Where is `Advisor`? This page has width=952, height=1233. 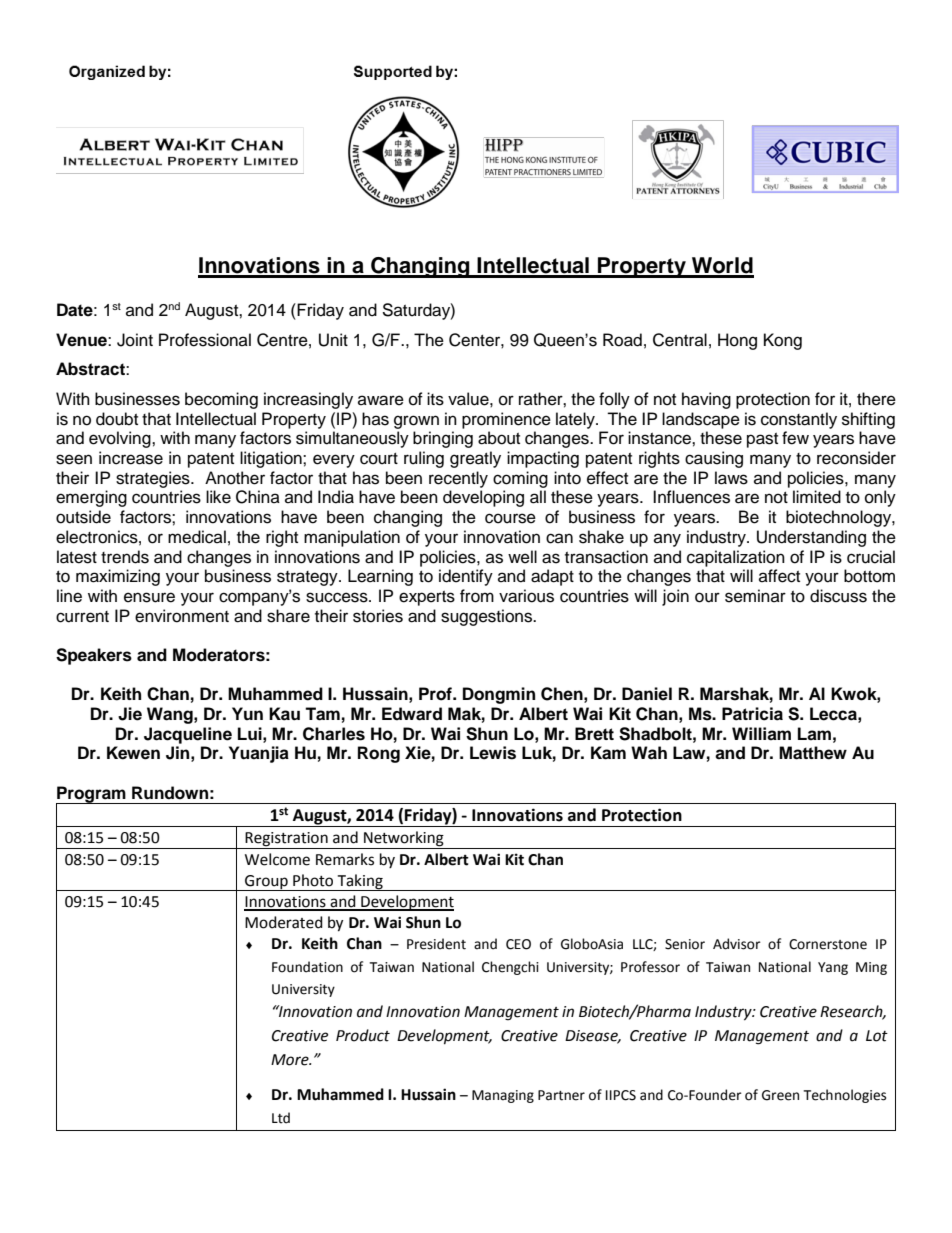 Advisor is located at coordinates (737, 944).
